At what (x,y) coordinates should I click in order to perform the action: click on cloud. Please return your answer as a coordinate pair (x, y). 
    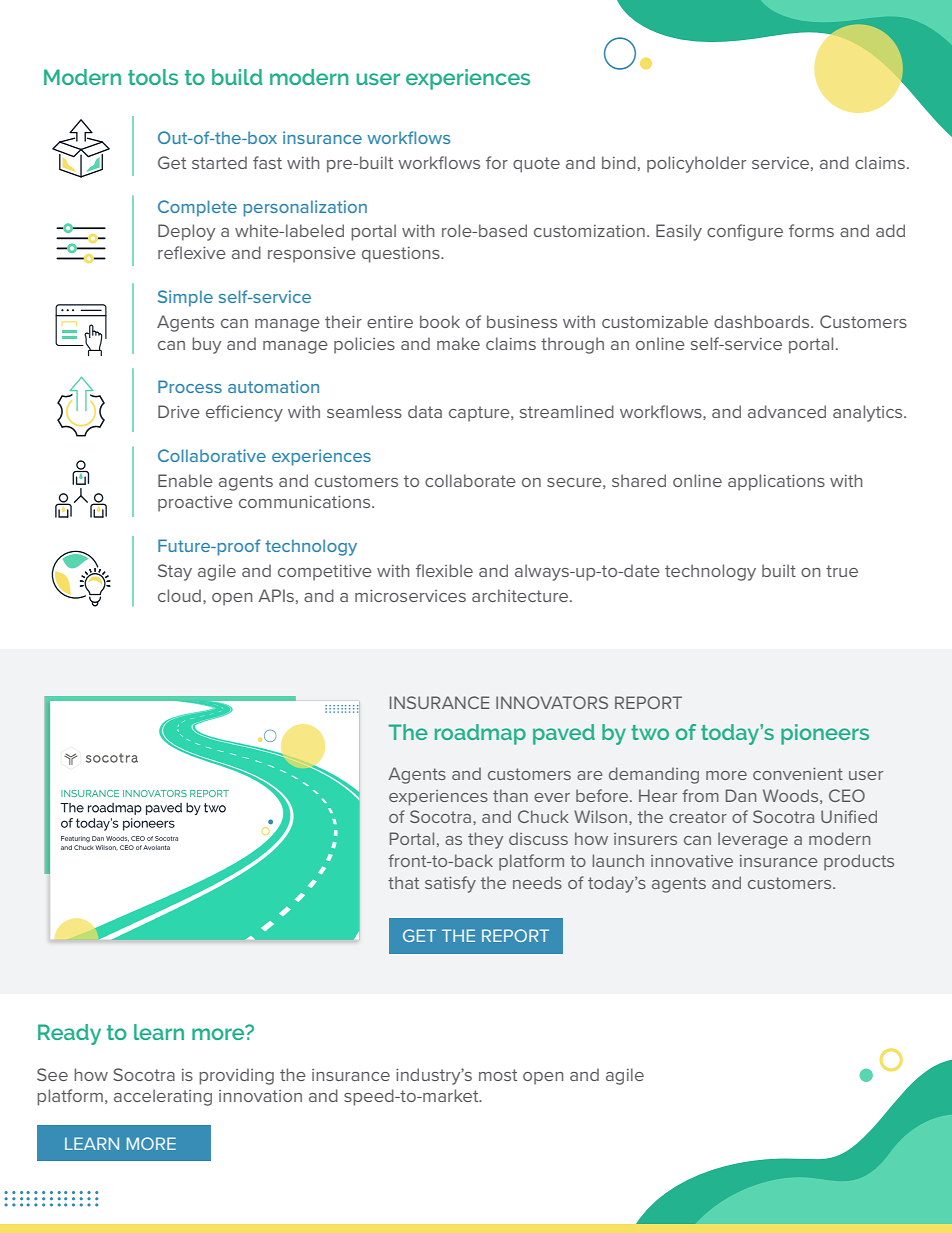
    Looking at the image, I should click on (179, 595).
